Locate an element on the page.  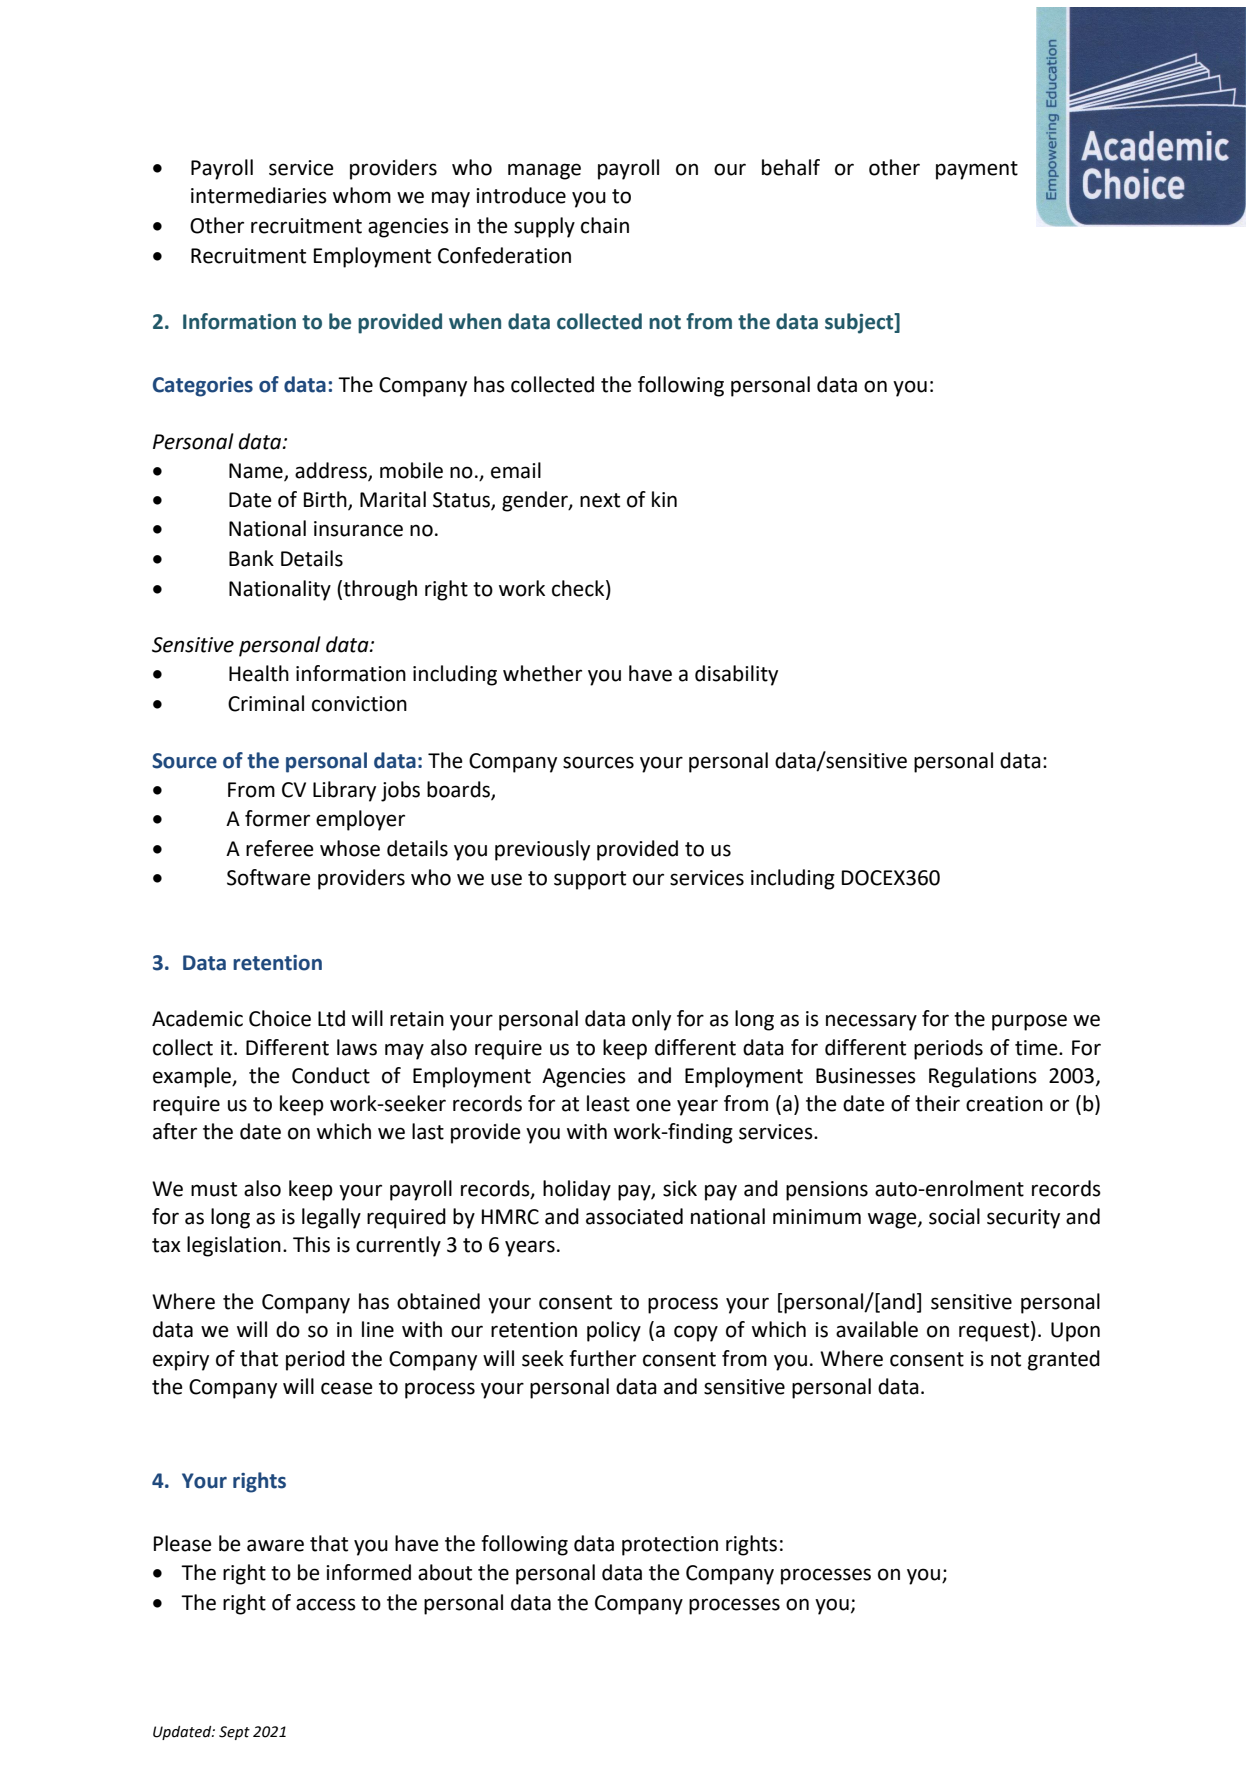
disability is located at coordinates (736, 675).
